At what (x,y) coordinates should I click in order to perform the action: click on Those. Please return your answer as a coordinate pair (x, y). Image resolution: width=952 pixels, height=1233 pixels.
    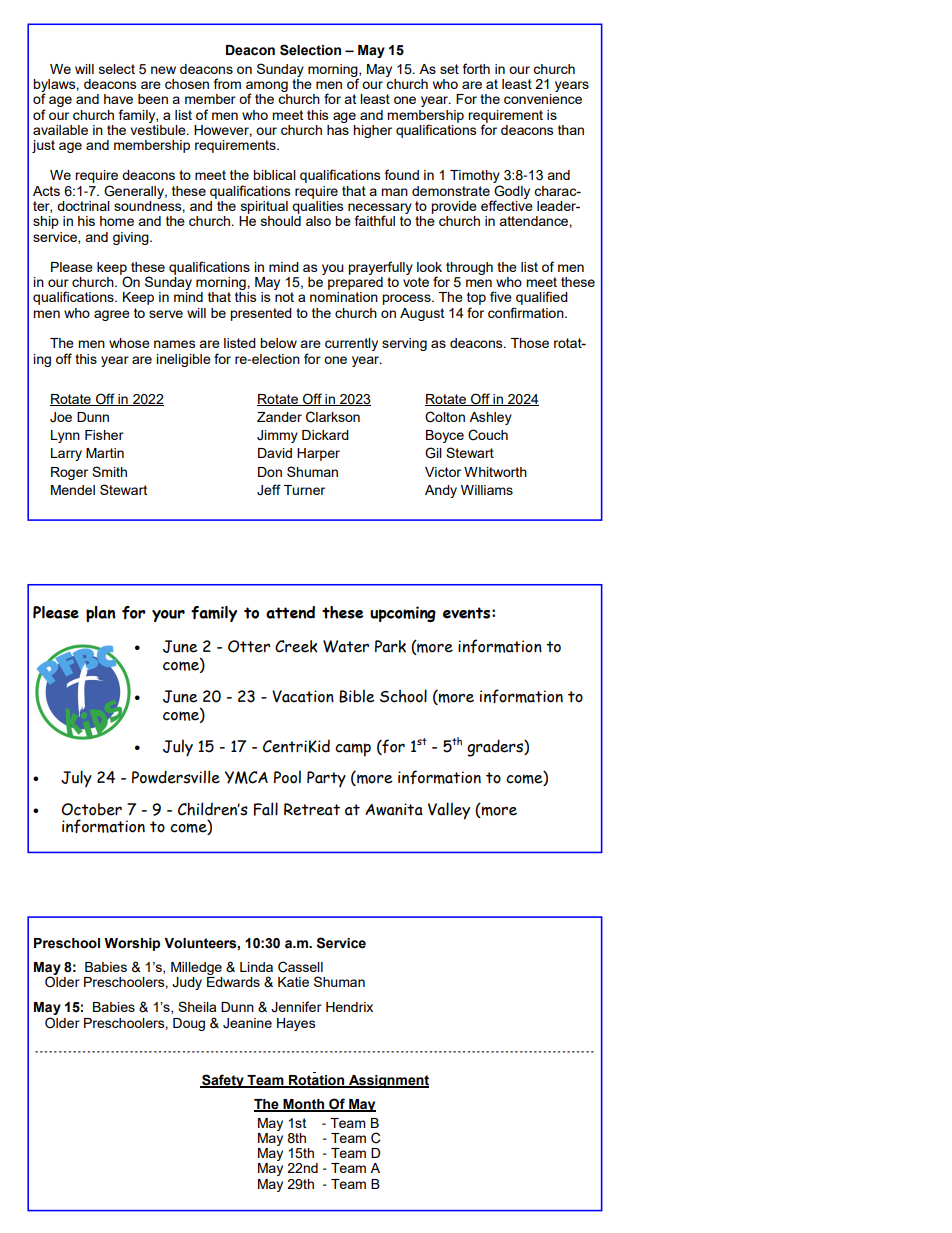
    Looking at the image, I should click on (530, 343).
